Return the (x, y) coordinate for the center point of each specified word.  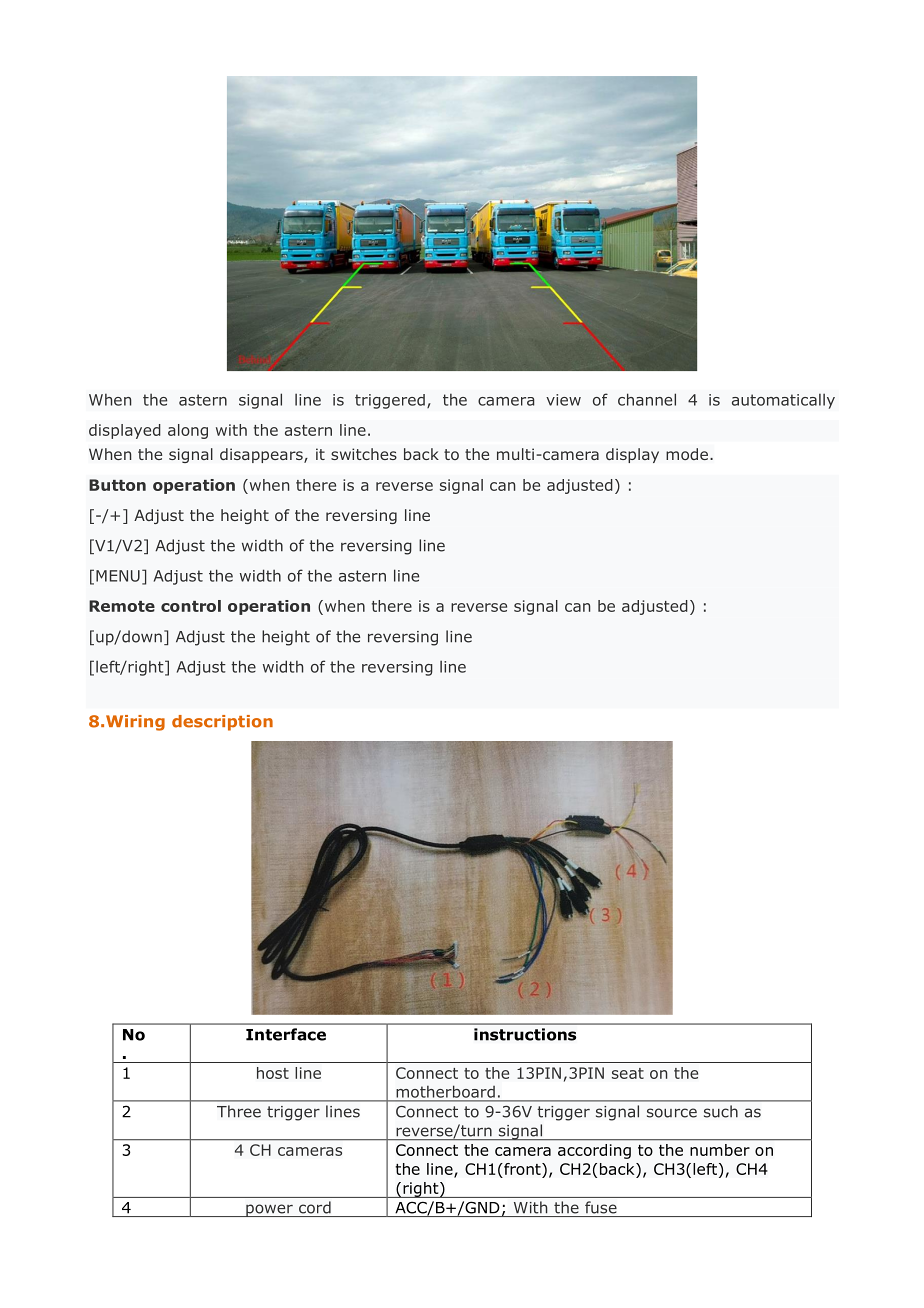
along (188, 431)
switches (364, 454)
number (720, 1150)
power (269, 1210)
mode (687, 454)
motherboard (446, 1092)
